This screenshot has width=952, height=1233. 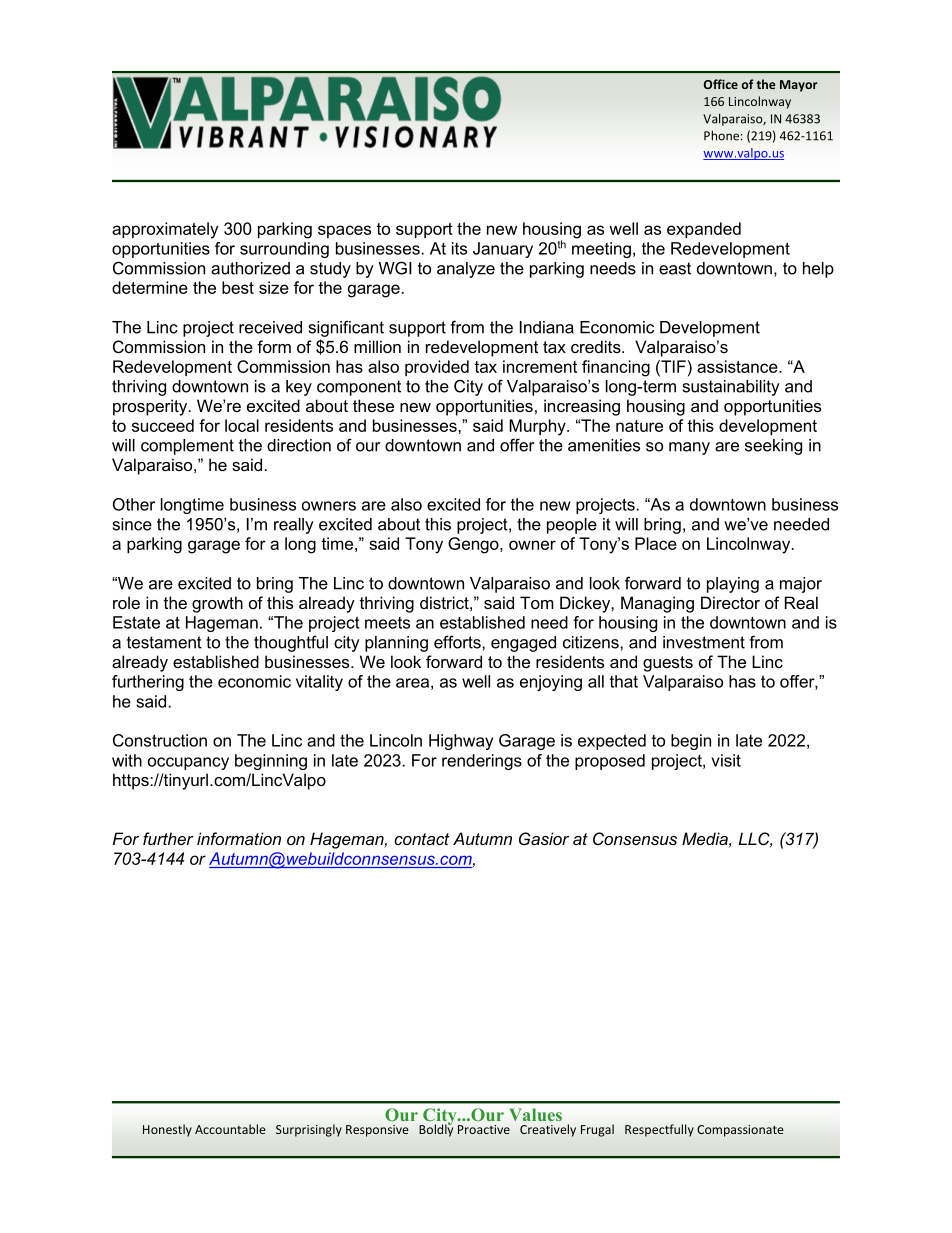 I want to click on Accountable, so click(x=230, y=1129).
